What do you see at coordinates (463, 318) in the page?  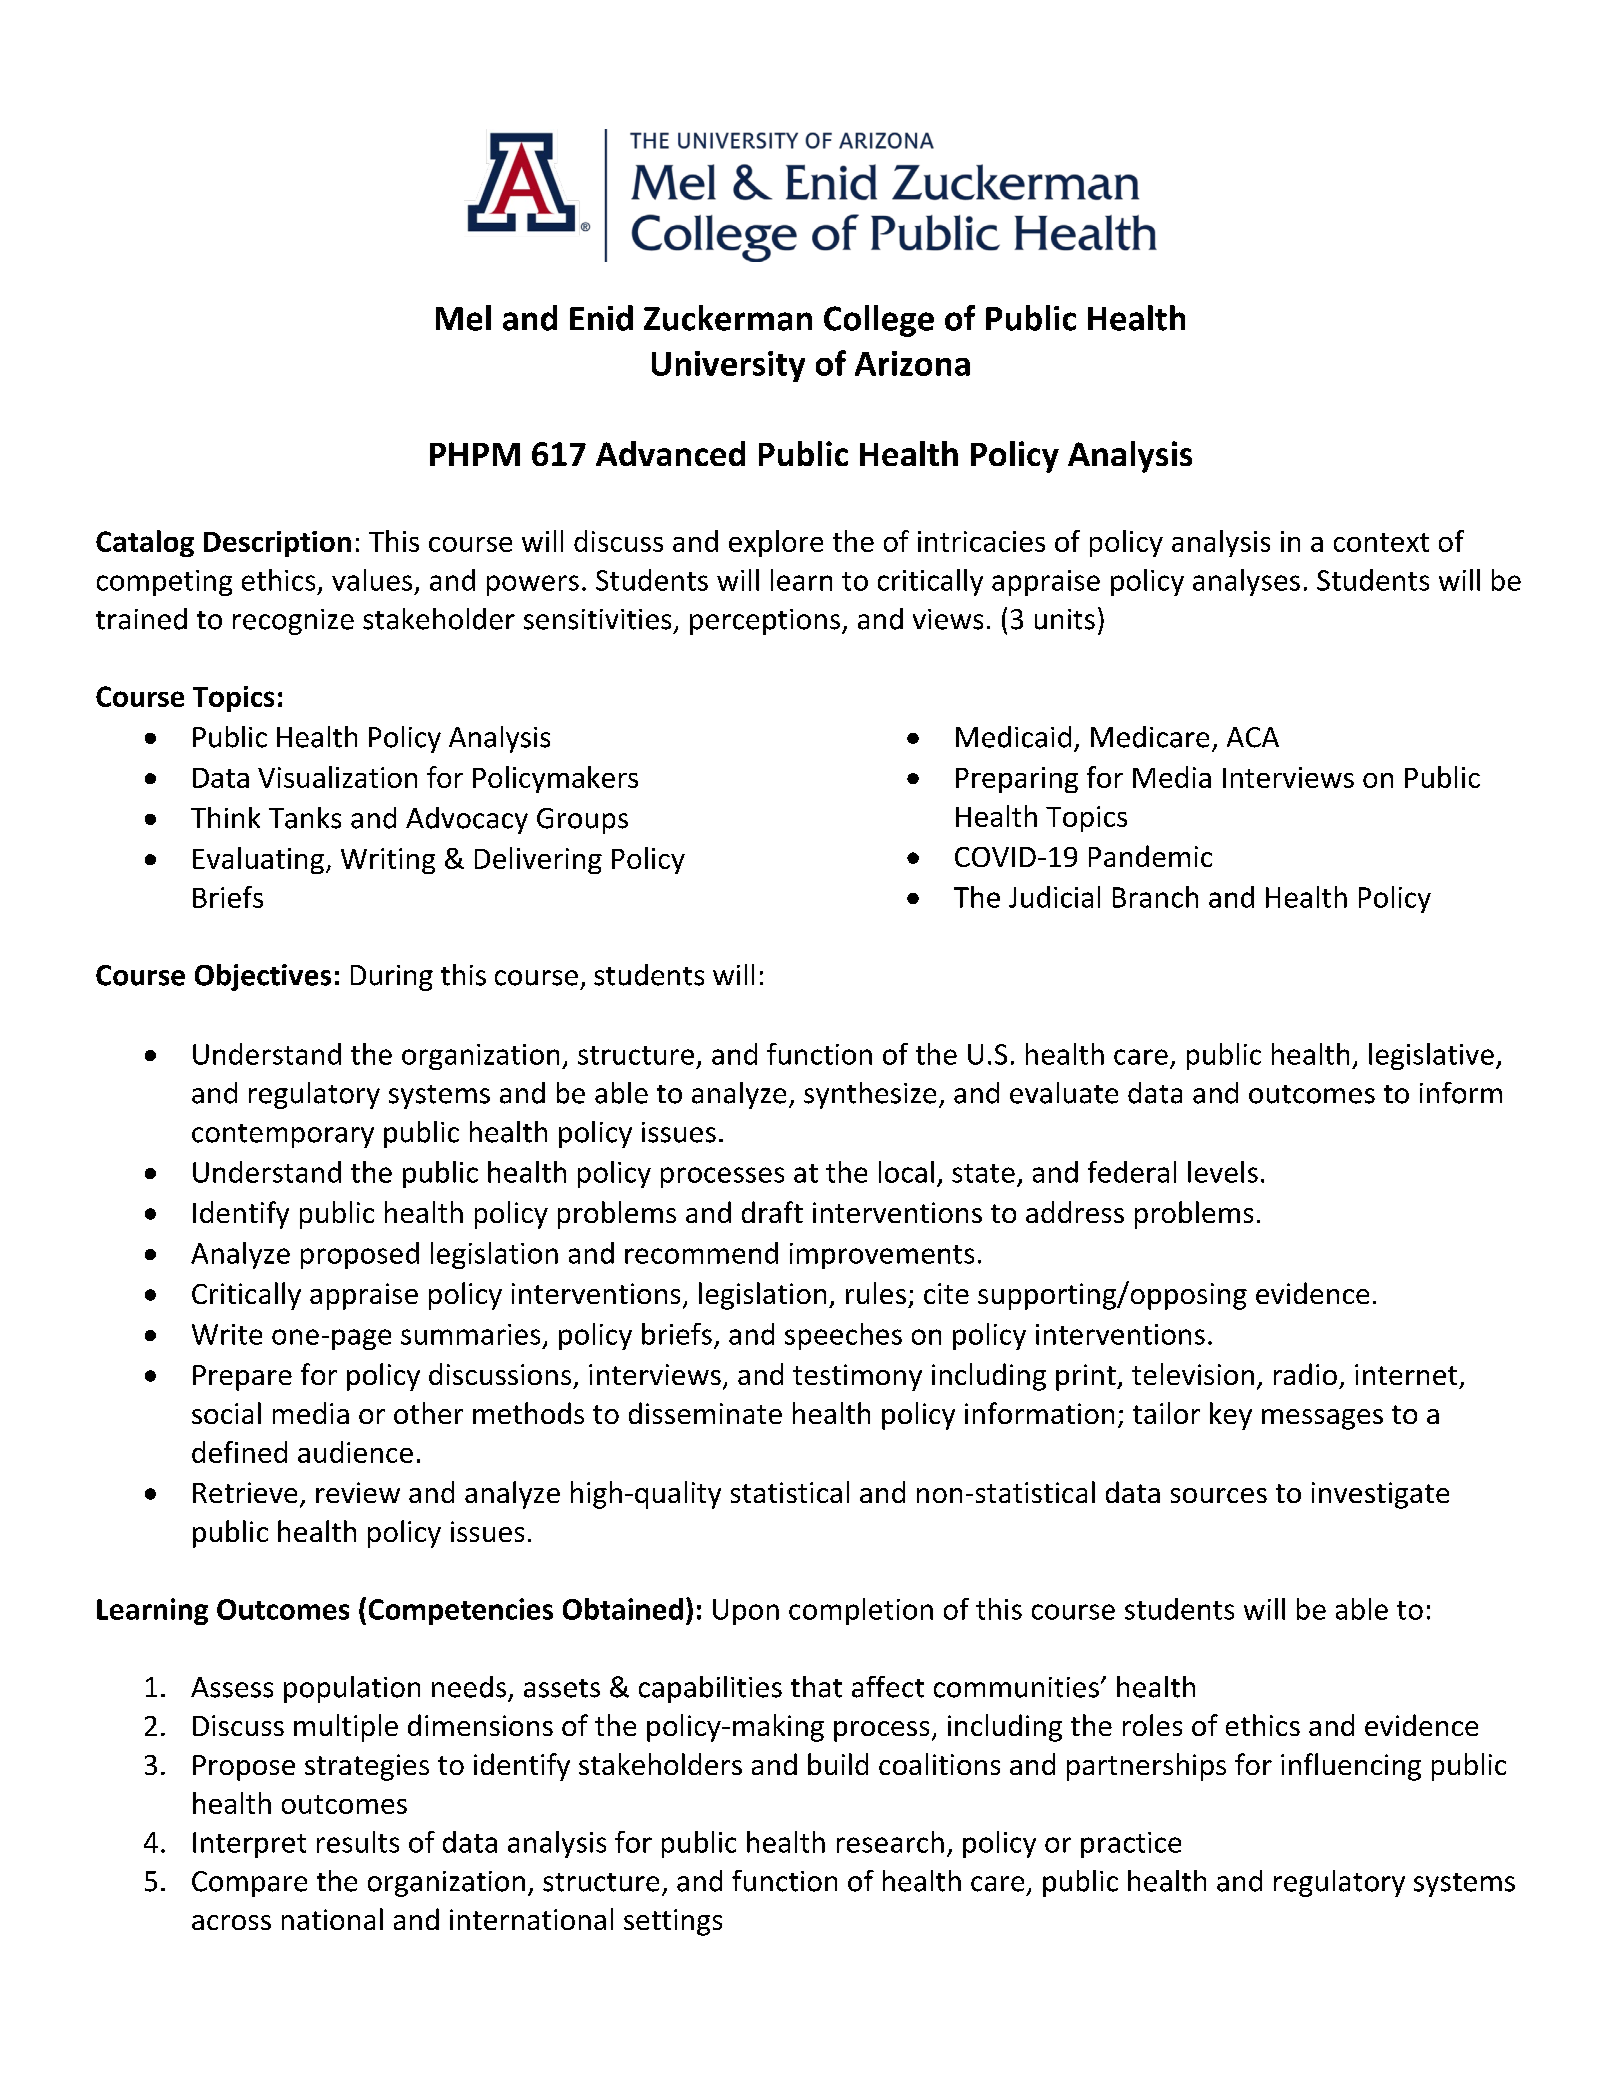 I see `Mel` at bounding box center [463, 318].
